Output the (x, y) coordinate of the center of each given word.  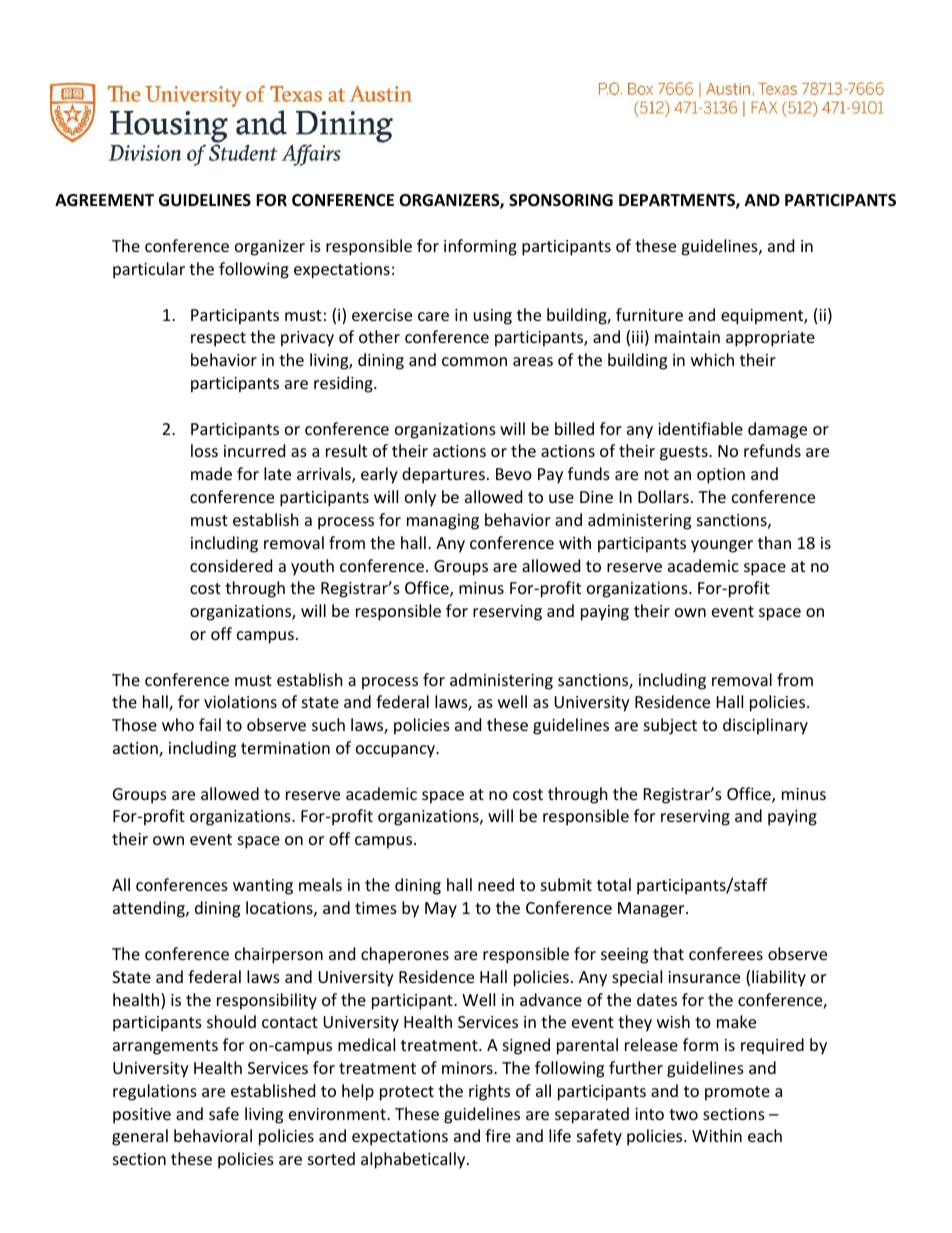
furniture (649, 314)
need (496, 884)
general (140, 1137)
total (614, 884)
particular (149, 270)
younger (722, 546)
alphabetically (414, 1160)
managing (443, 522)
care (433, 316)
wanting (263, 887)
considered (231, 565)
